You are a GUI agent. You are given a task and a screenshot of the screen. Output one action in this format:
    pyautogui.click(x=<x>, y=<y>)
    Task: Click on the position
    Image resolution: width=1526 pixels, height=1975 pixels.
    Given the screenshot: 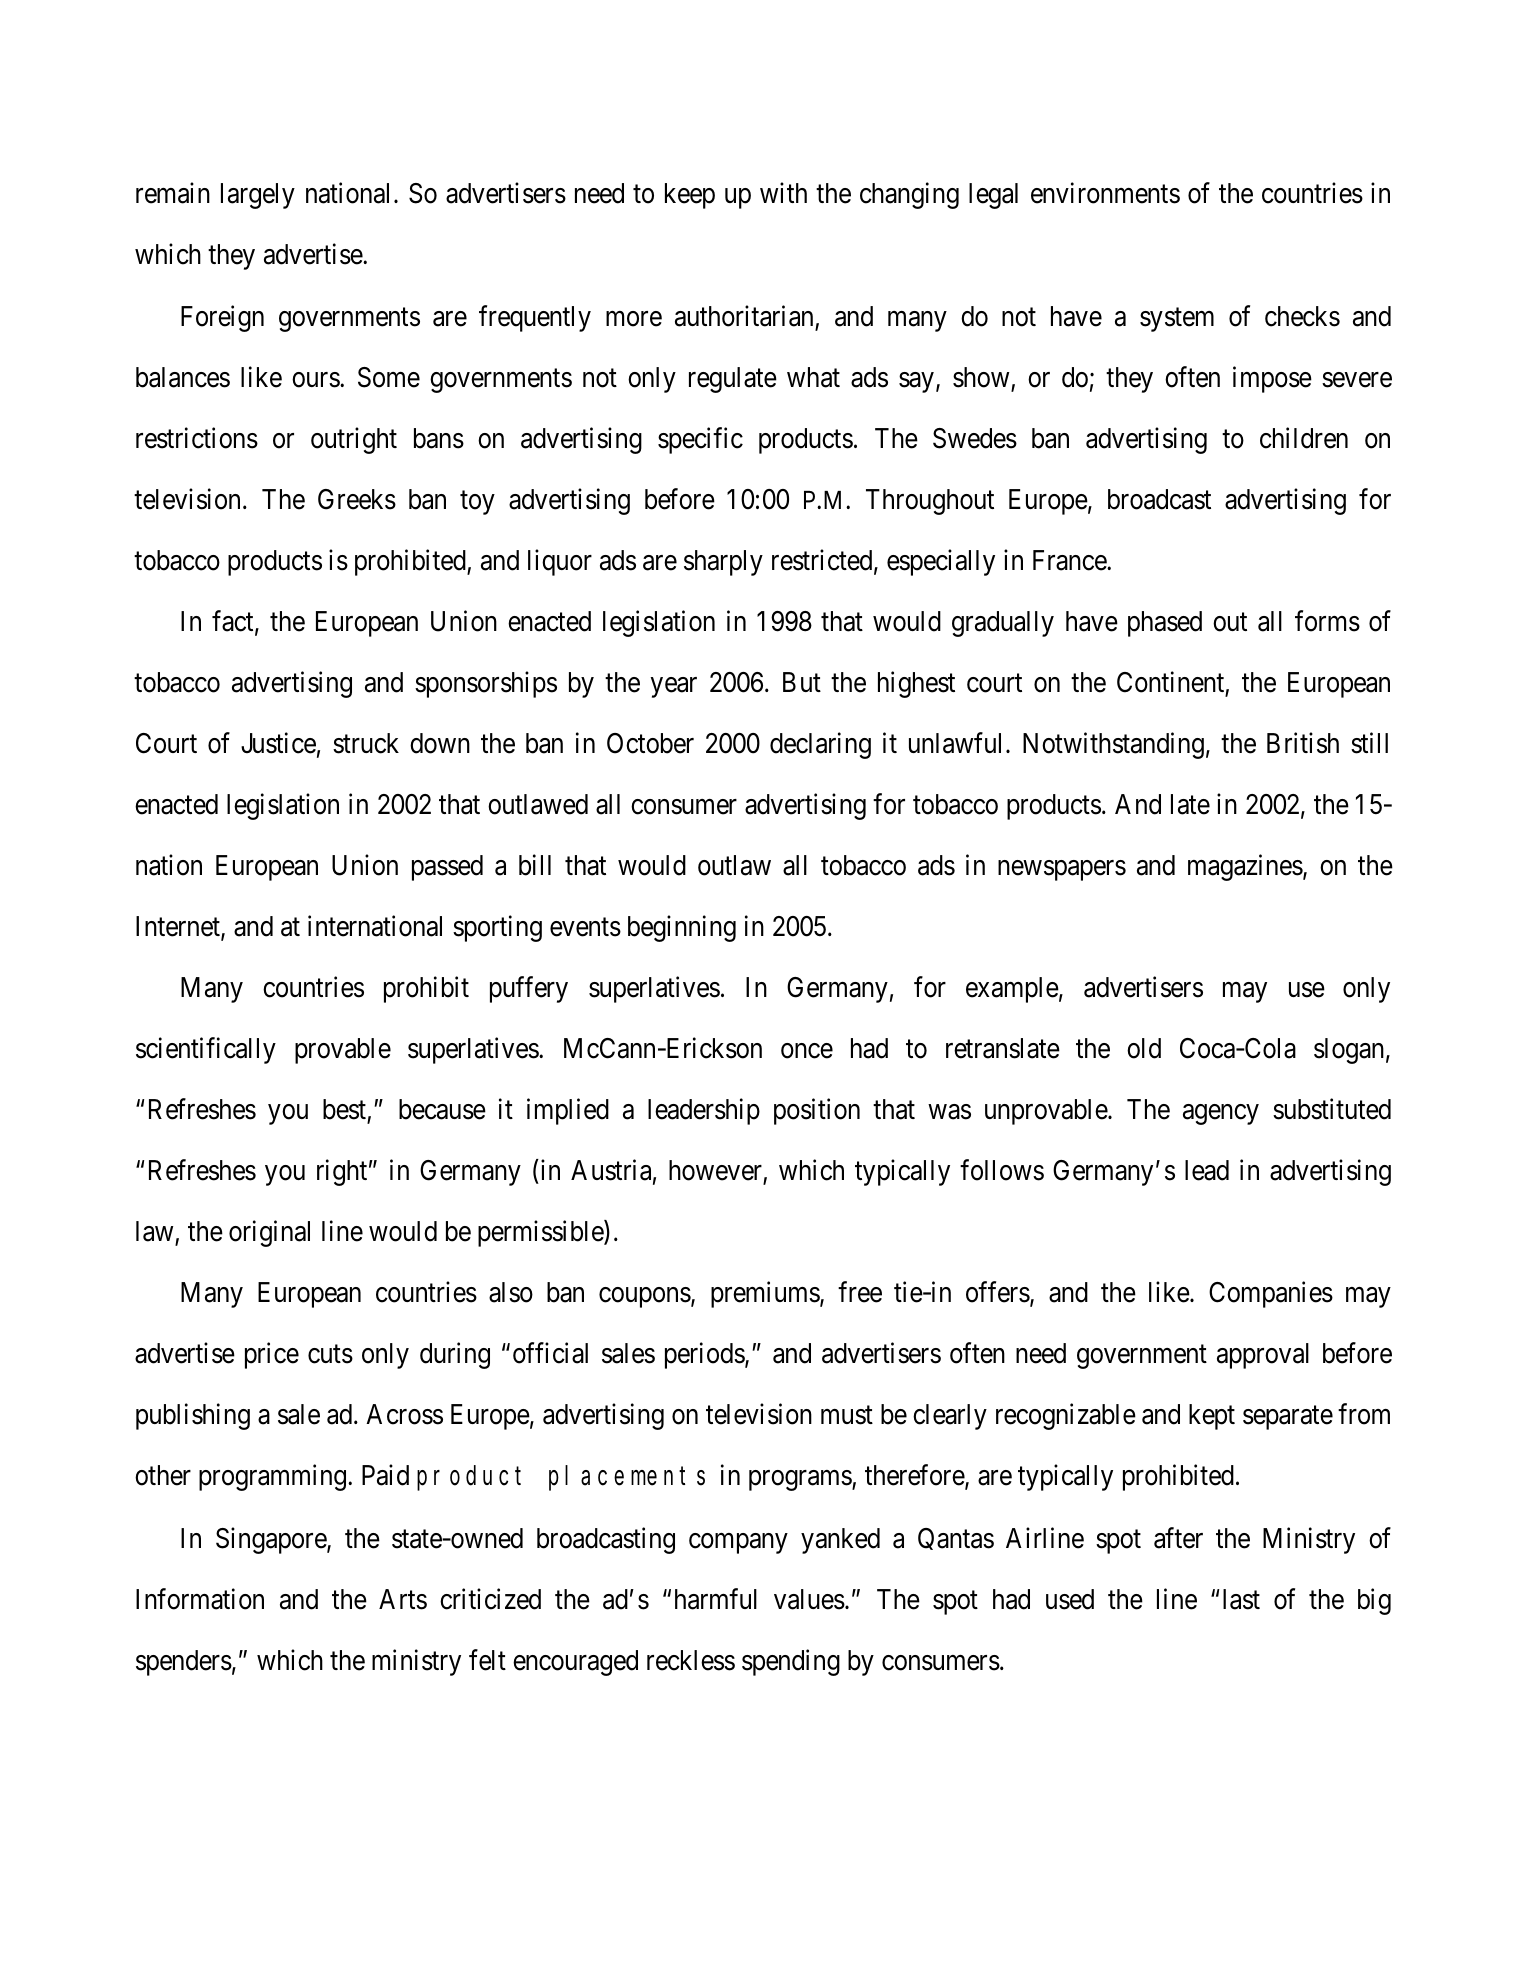 What is the action you would take?
    pyautogui.click(x=817, y=1111)
